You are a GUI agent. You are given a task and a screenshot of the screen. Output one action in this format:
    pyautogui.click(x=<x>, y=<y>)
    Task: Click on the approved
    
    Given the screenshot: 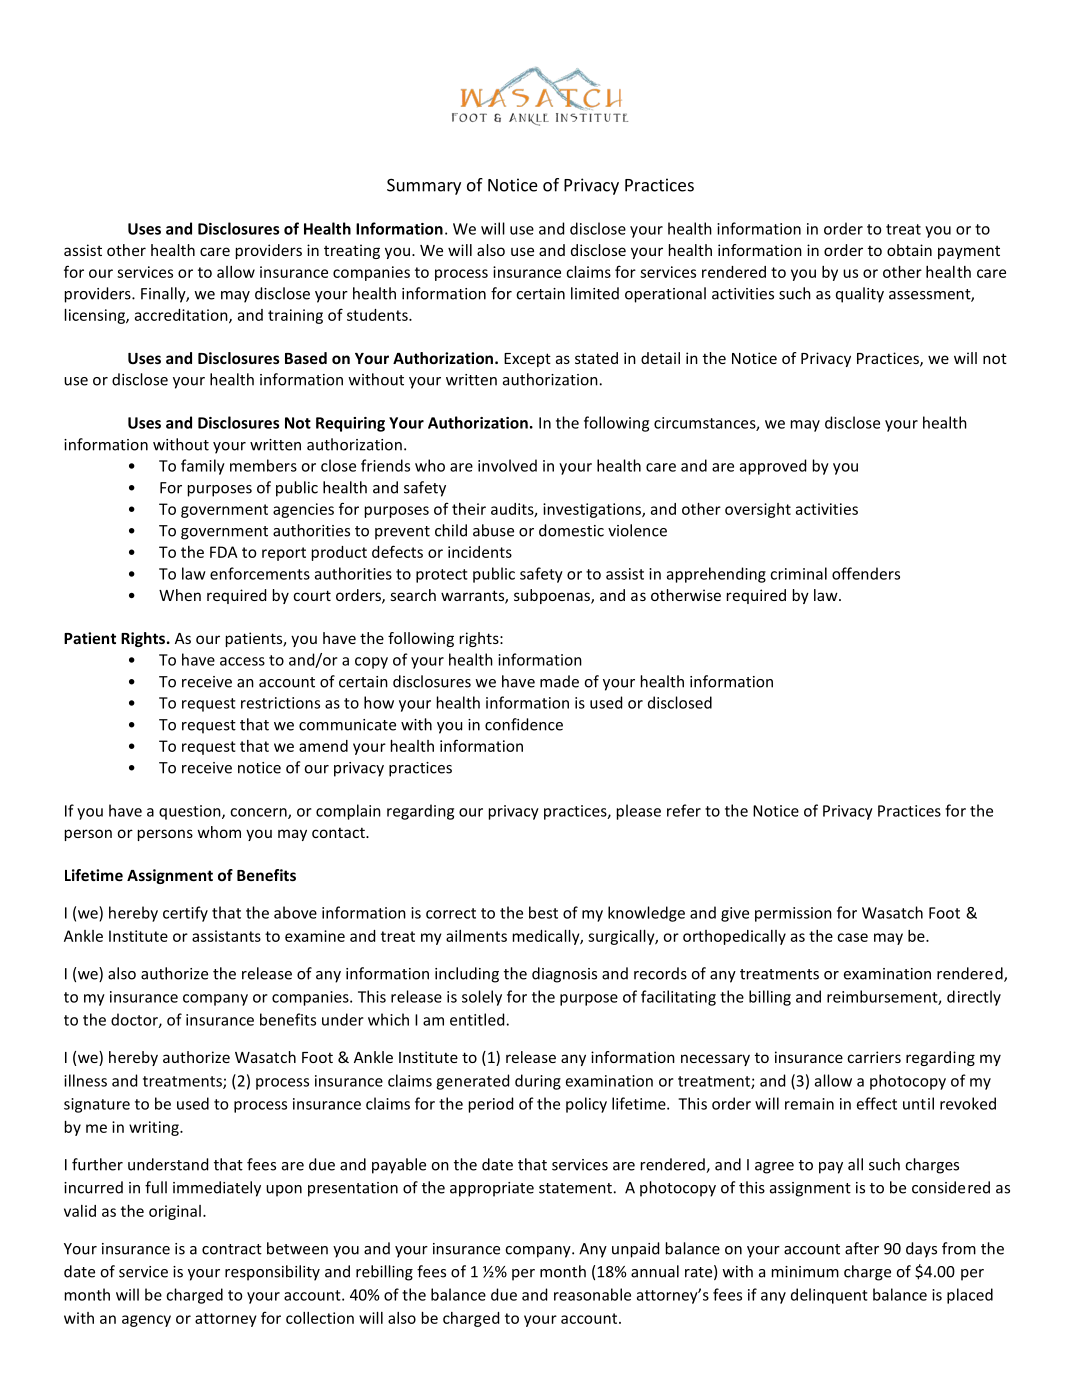 What is the action you would take?
    pyautogui.click(x=773, y=467)
